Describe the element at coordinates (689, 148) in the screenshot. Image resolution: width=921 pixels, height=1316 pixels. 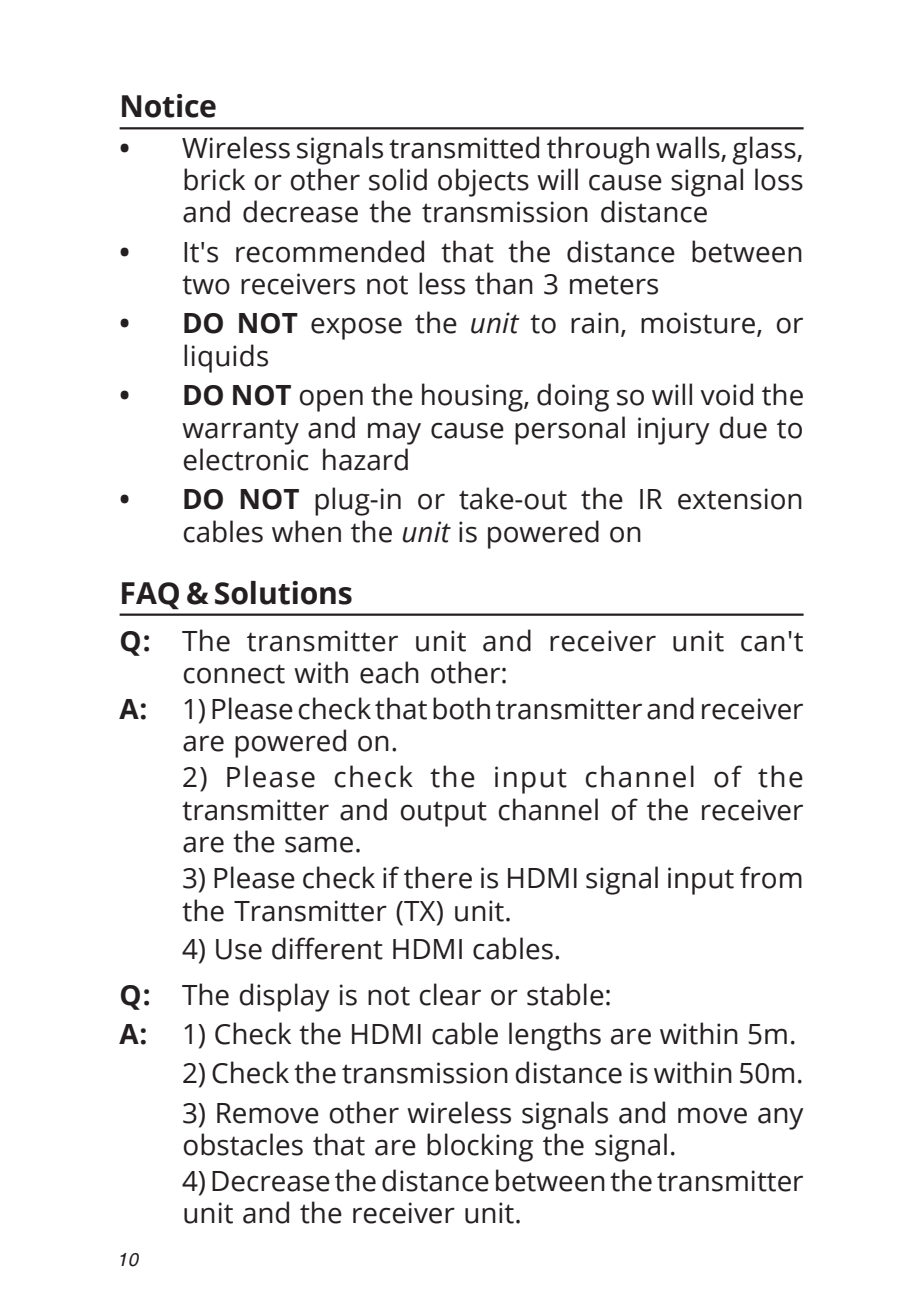
I see `walls` at that location.
